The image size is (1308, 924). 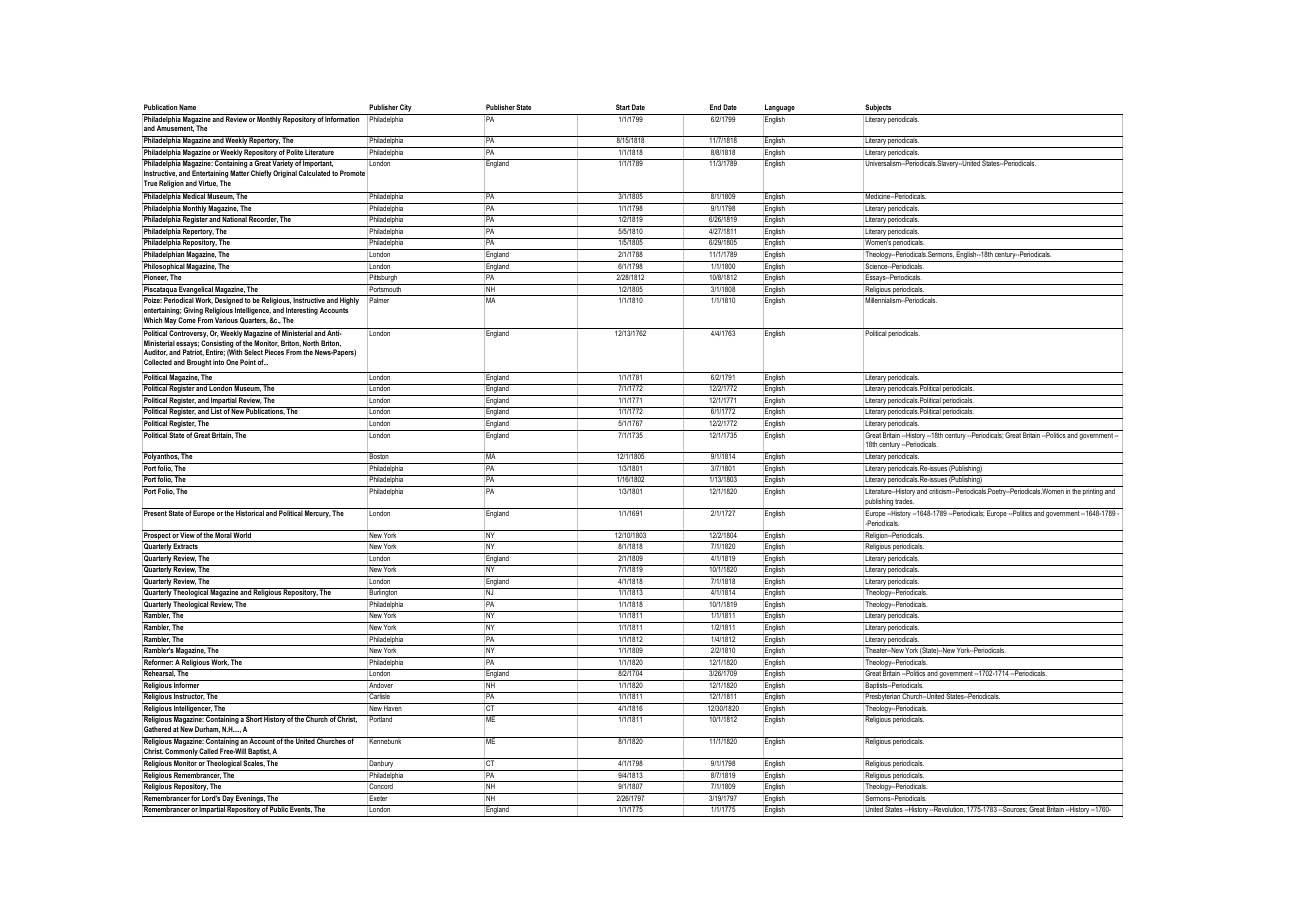 What do you see at coordinates (208, 751) in the image?
I see `Called` at bounding box center [208, 751].
